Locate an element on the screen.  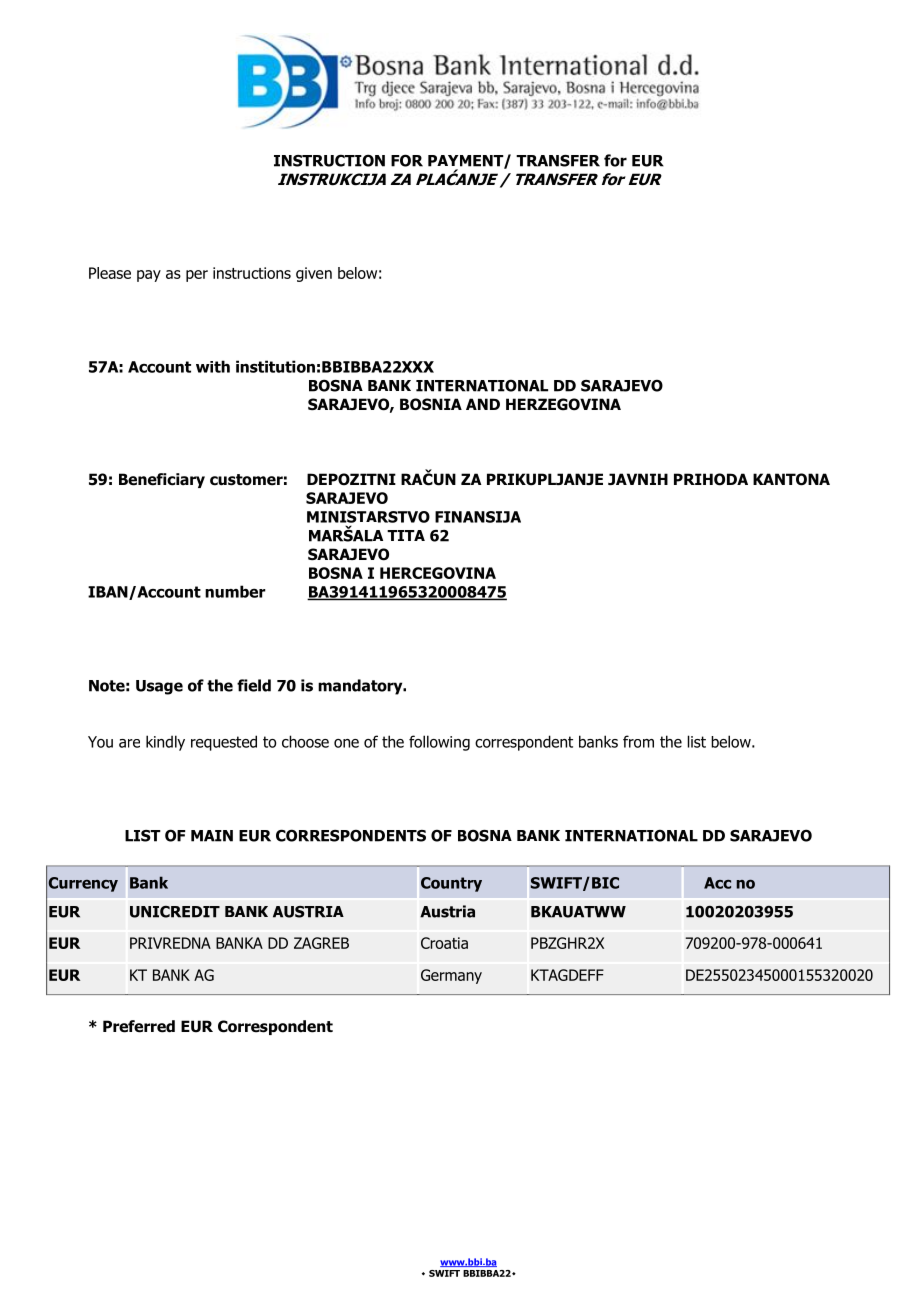
Beneficiary is located at coordinates (162, 480).
